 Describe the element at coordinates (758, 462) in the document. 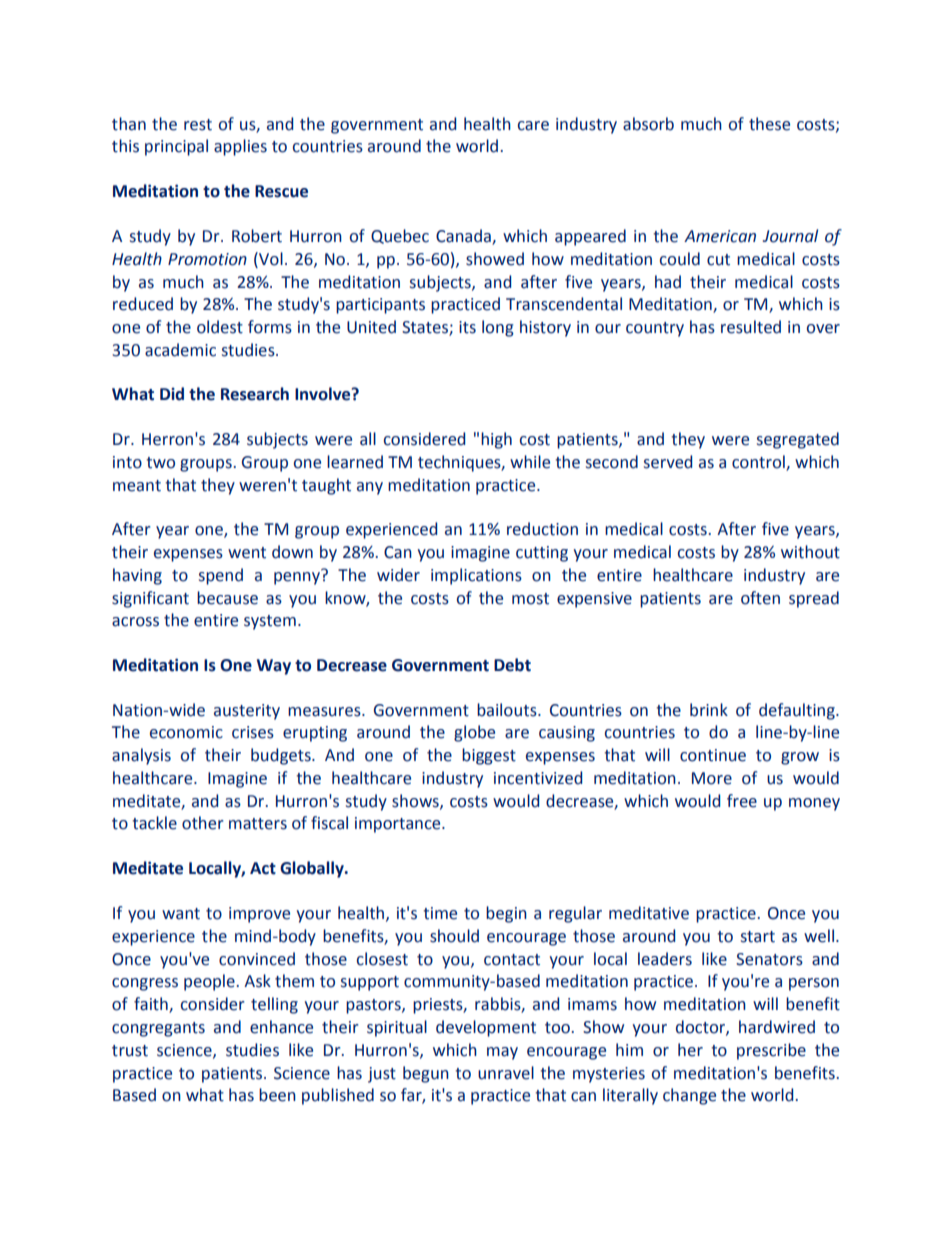

I see `control` at that location.
